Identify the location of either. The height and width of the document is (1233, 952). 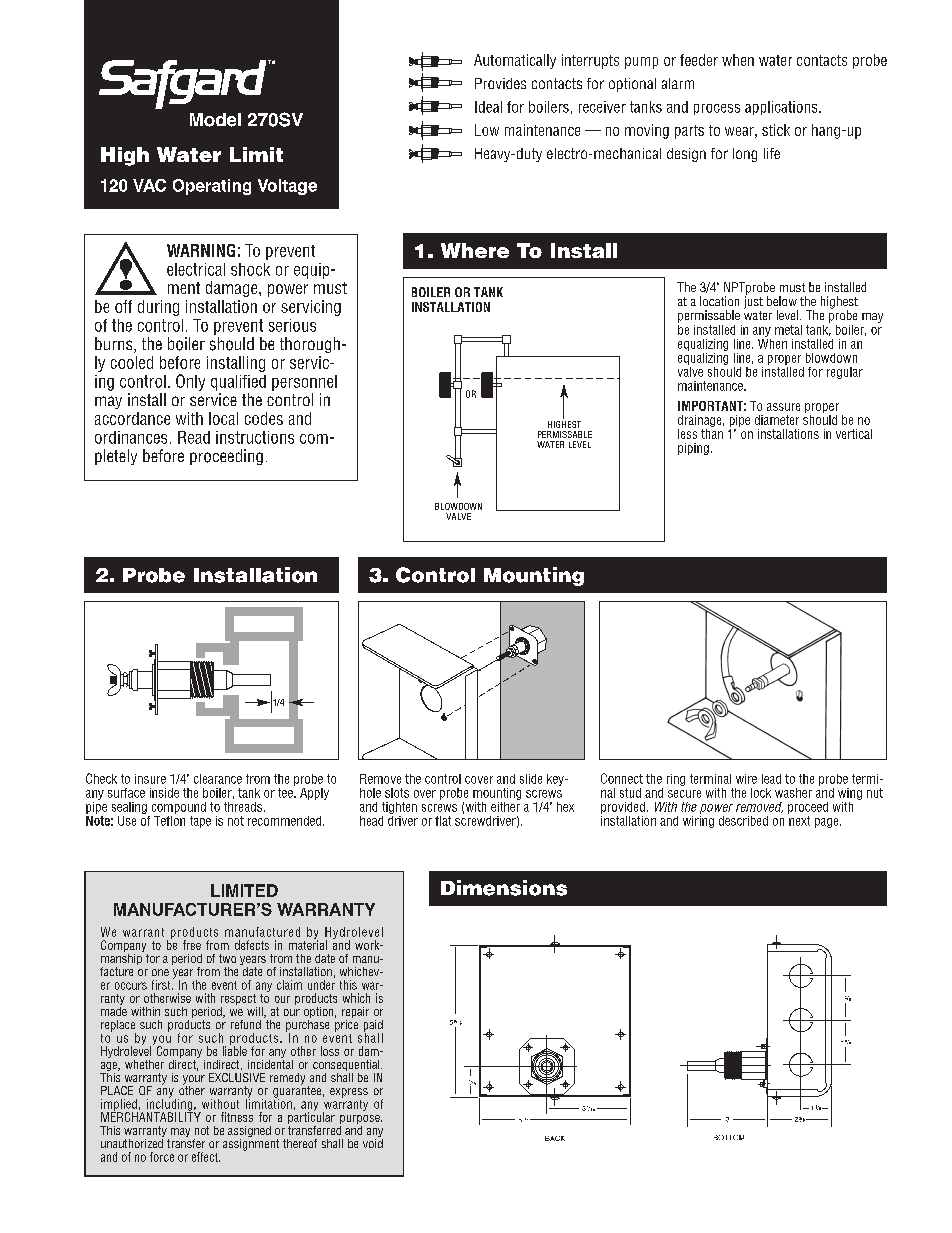
(505, 805).
